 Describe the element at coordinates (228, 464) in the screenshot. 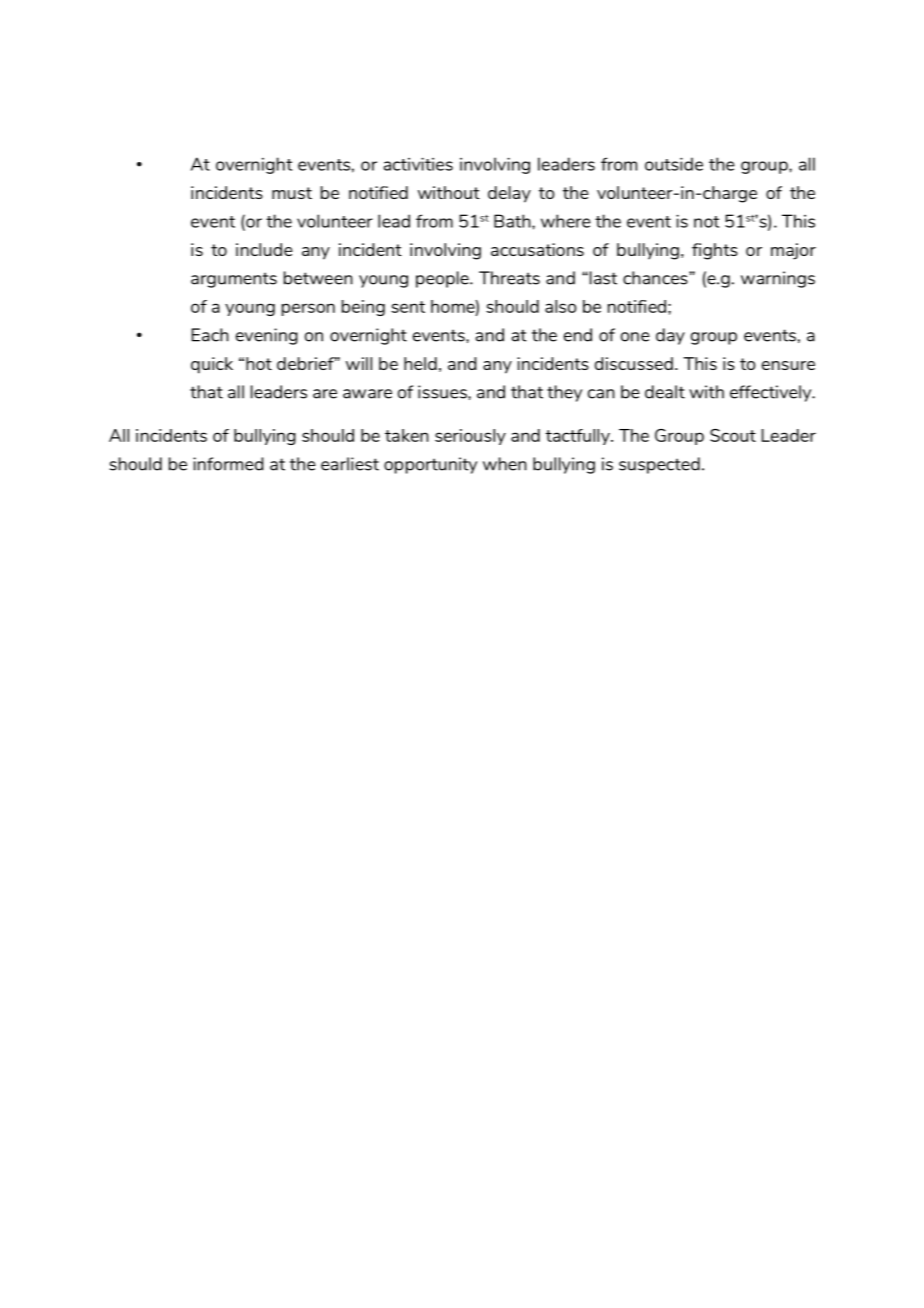

I see `informed` at that location.
